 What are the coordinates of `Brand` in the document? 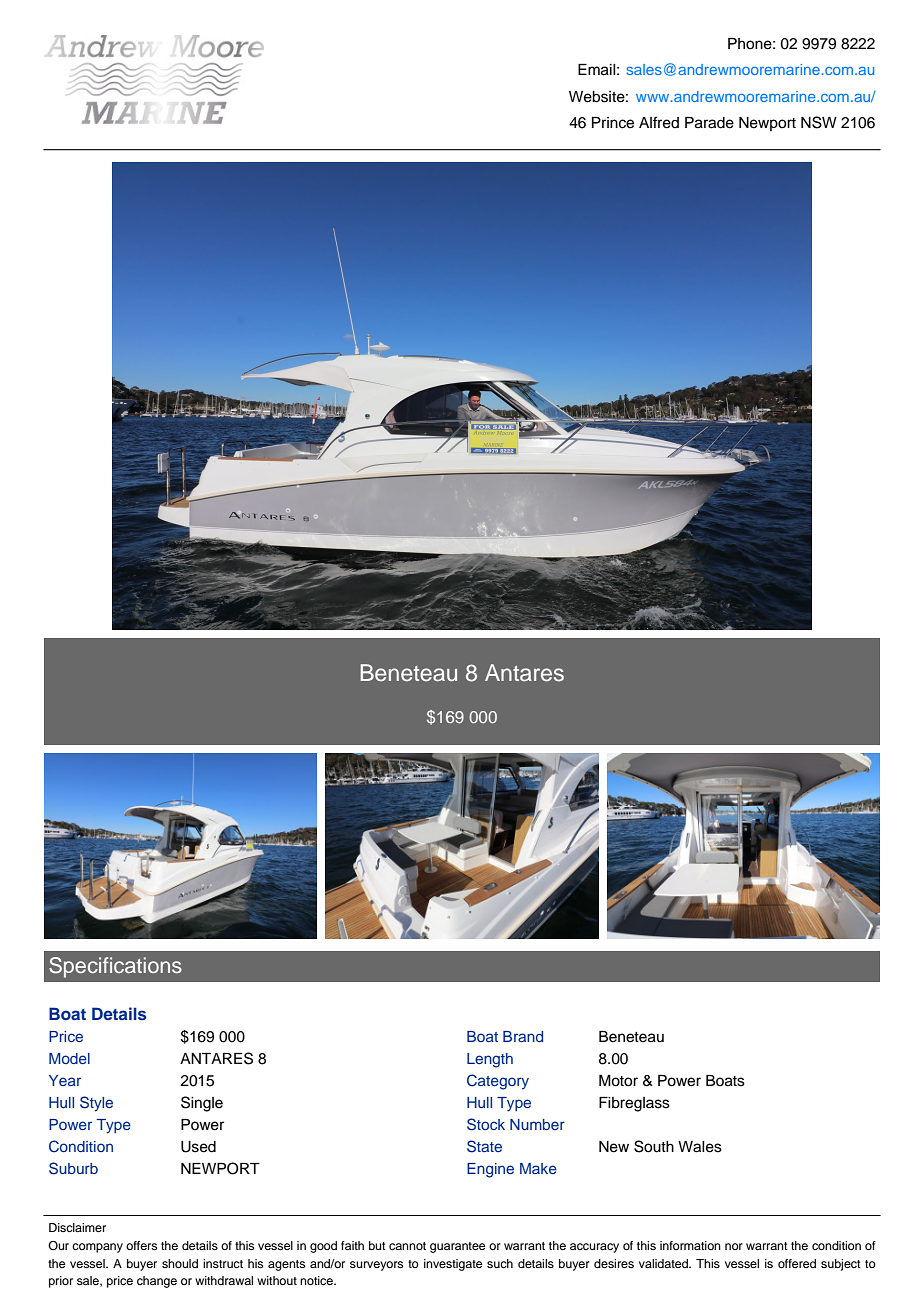 It's located at (523, 1036).
